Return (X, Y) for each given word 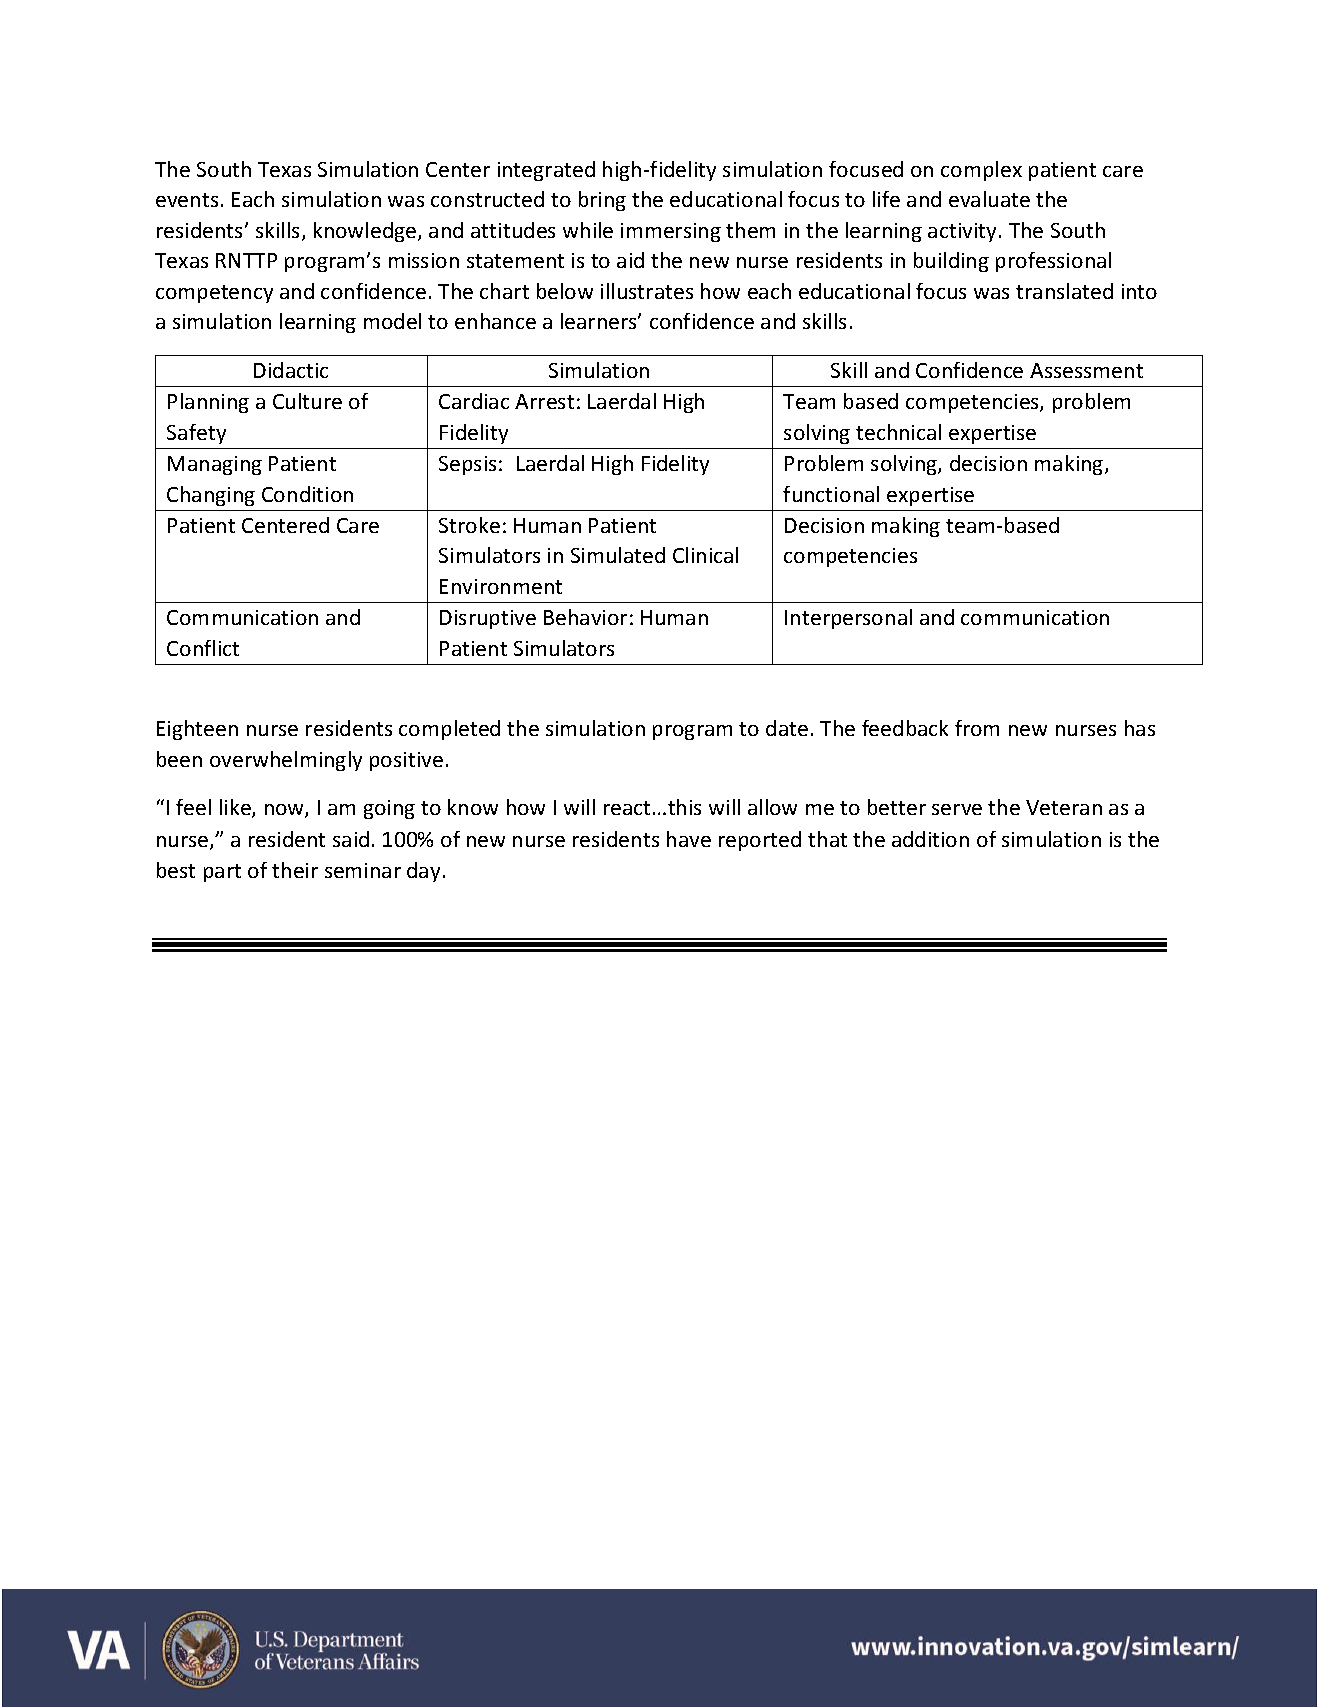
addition (930, 839)
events (187, 200)
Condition (307, 494)
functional (831, 494)
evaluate (989, 199)
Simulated (618, 555)
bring (602, 201)
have (689, 839)
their (295, 870)
